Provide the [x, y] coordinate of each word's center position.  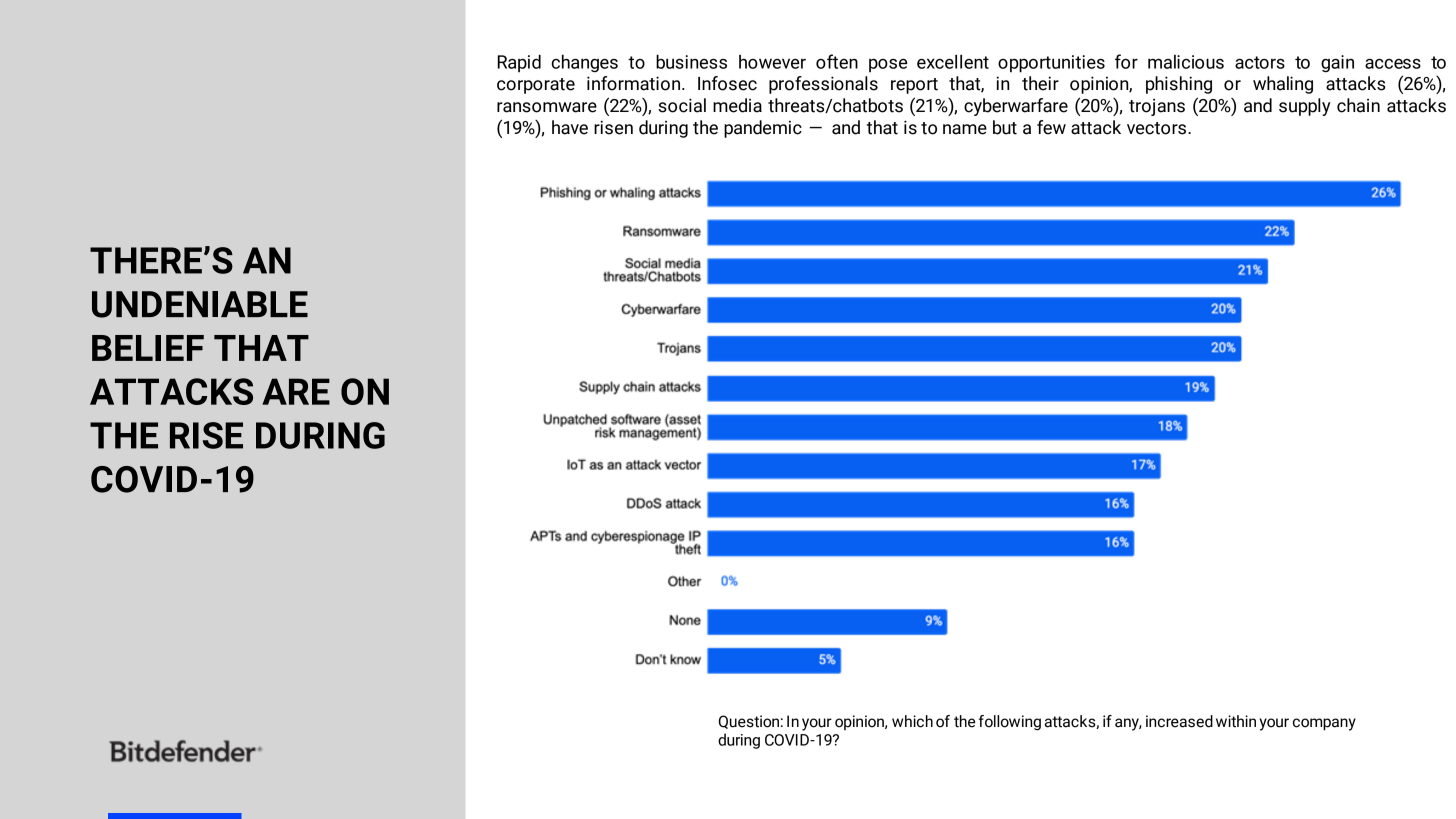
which [912, 721]
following [1010, 723]
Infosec [727, 83]
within [1236, 721]
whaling [1283, 85]
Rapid [519, 63]
